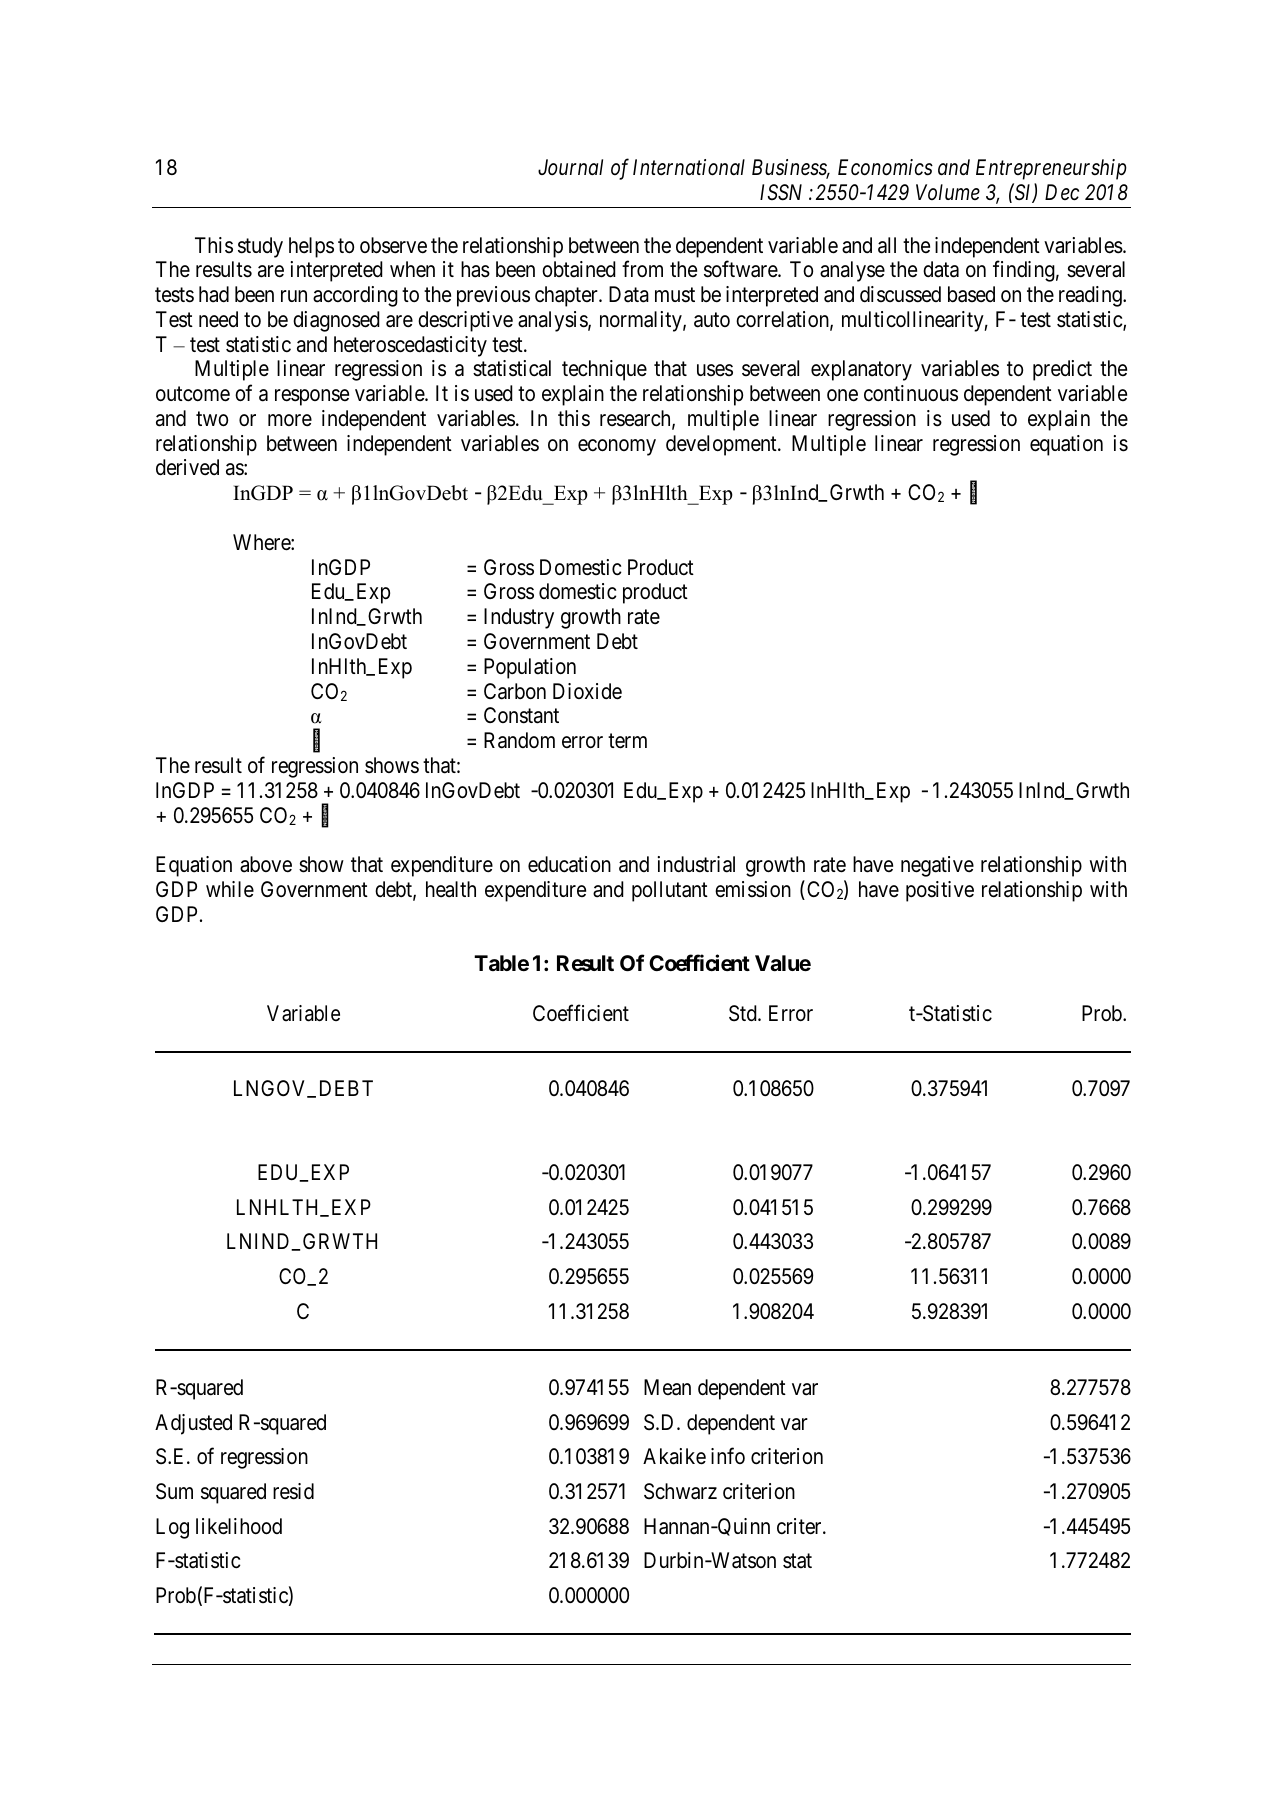  I want to click on likelihood, so click(239, 1526).
